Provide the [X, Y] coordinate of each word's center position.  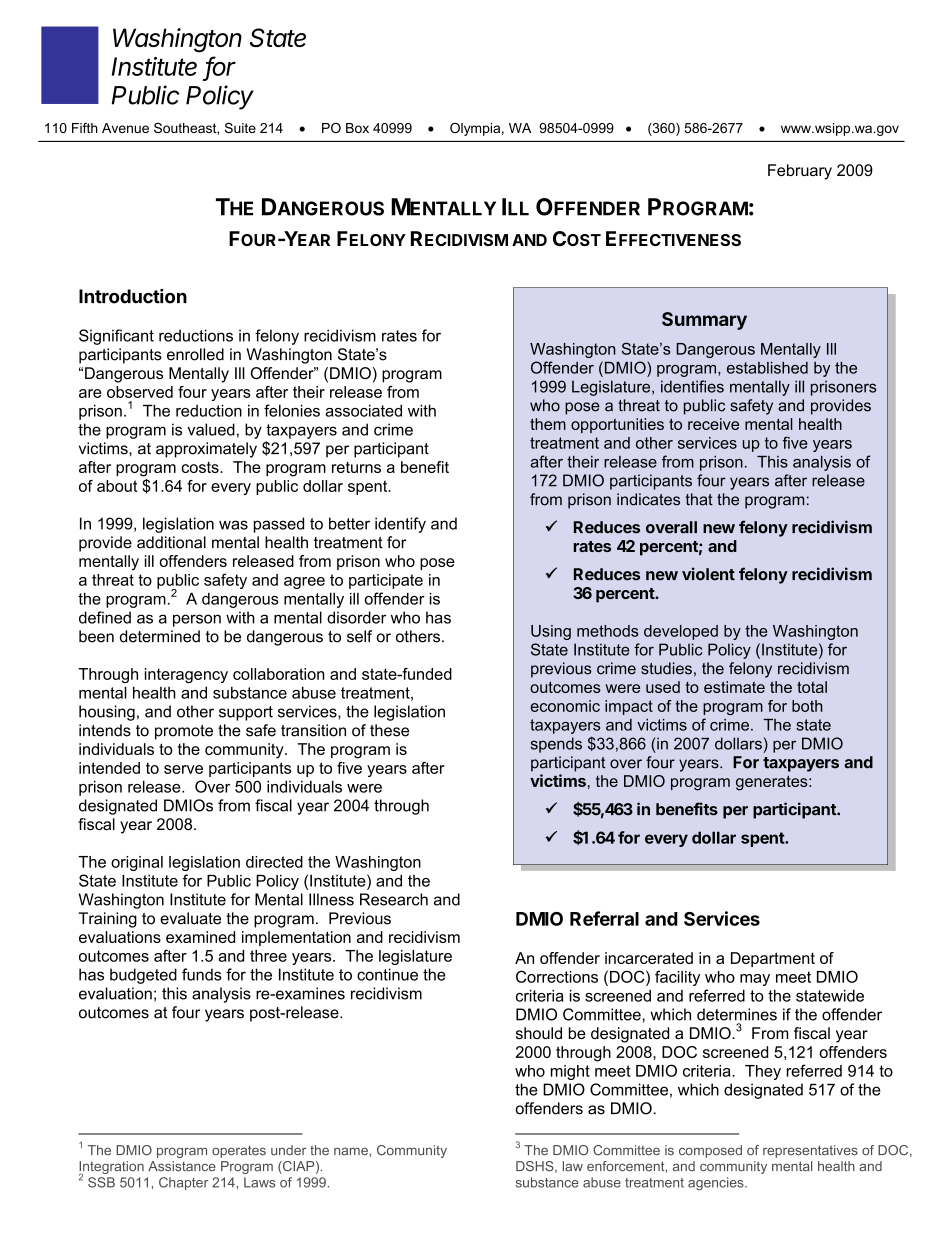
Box [357, 128]
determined [160, 636]
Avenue [125, 128]
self [359, 636]
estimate [734, 687]
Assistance [182, 1166]
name [351, 1151]
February [800, 172]
